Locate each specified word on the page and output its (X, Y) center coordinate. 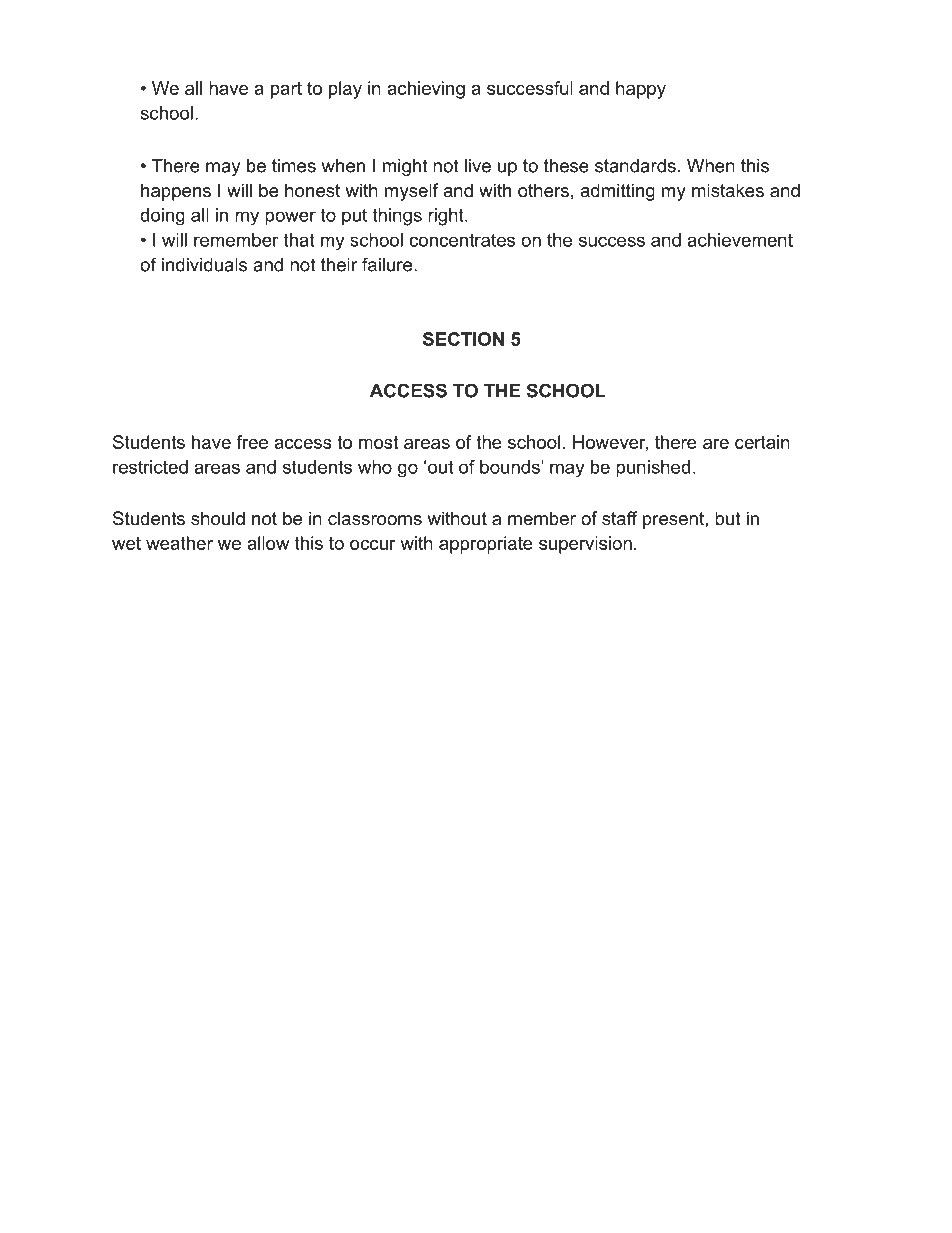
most (378, 442)
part (286, 90)
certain (762, 442)
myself (411, 192)
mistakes (728, 190)
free (252, 442)
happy (641, 90)
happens (176, 192)
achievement (740, 240)
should (218, 518)
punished (653, 469)
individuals (204, 265)
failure (387, 264)
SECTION (463, 339)
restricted (150, 467)
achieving (426, 90)
